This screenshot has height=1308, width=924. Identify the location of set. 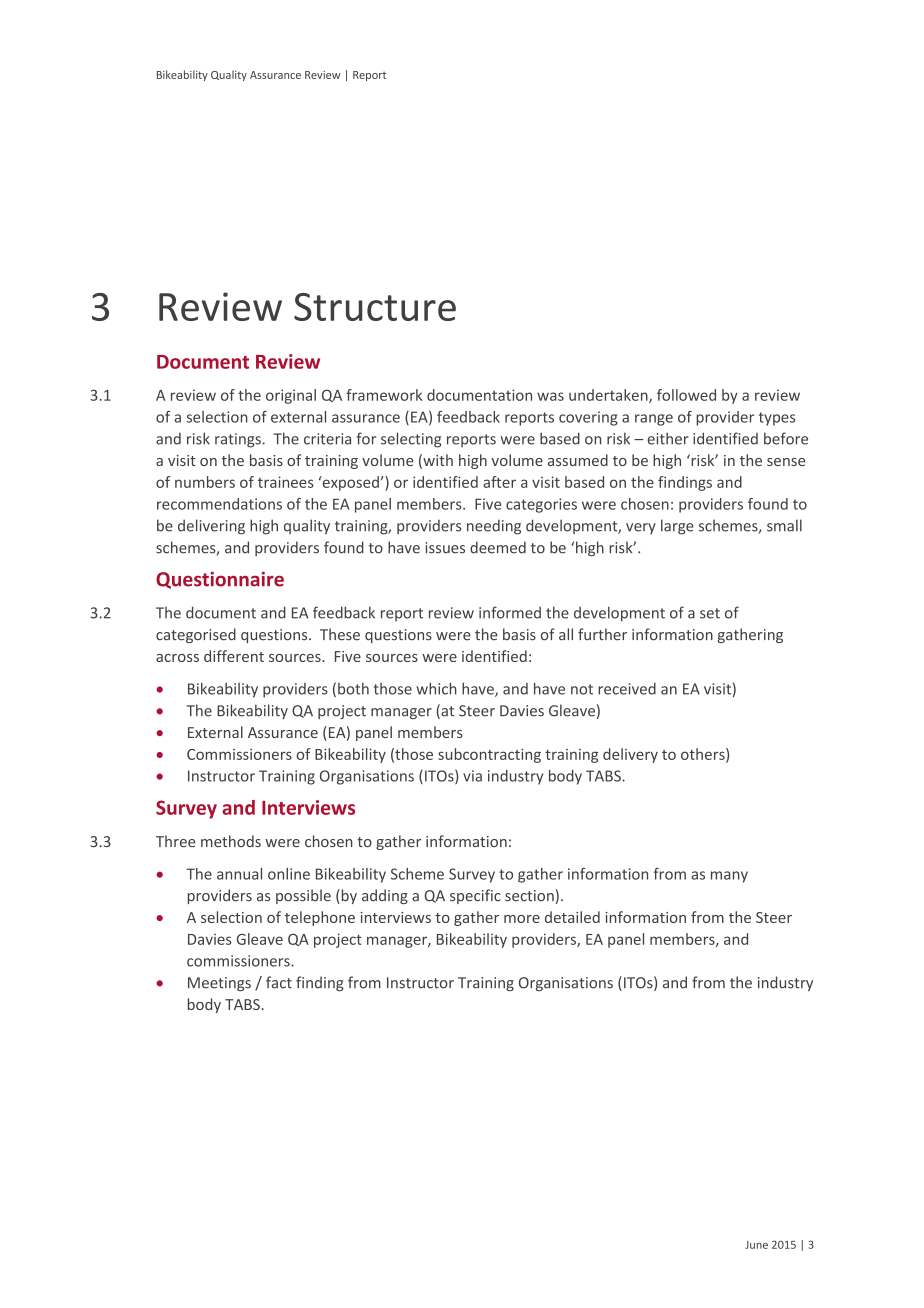
(710, 613).
